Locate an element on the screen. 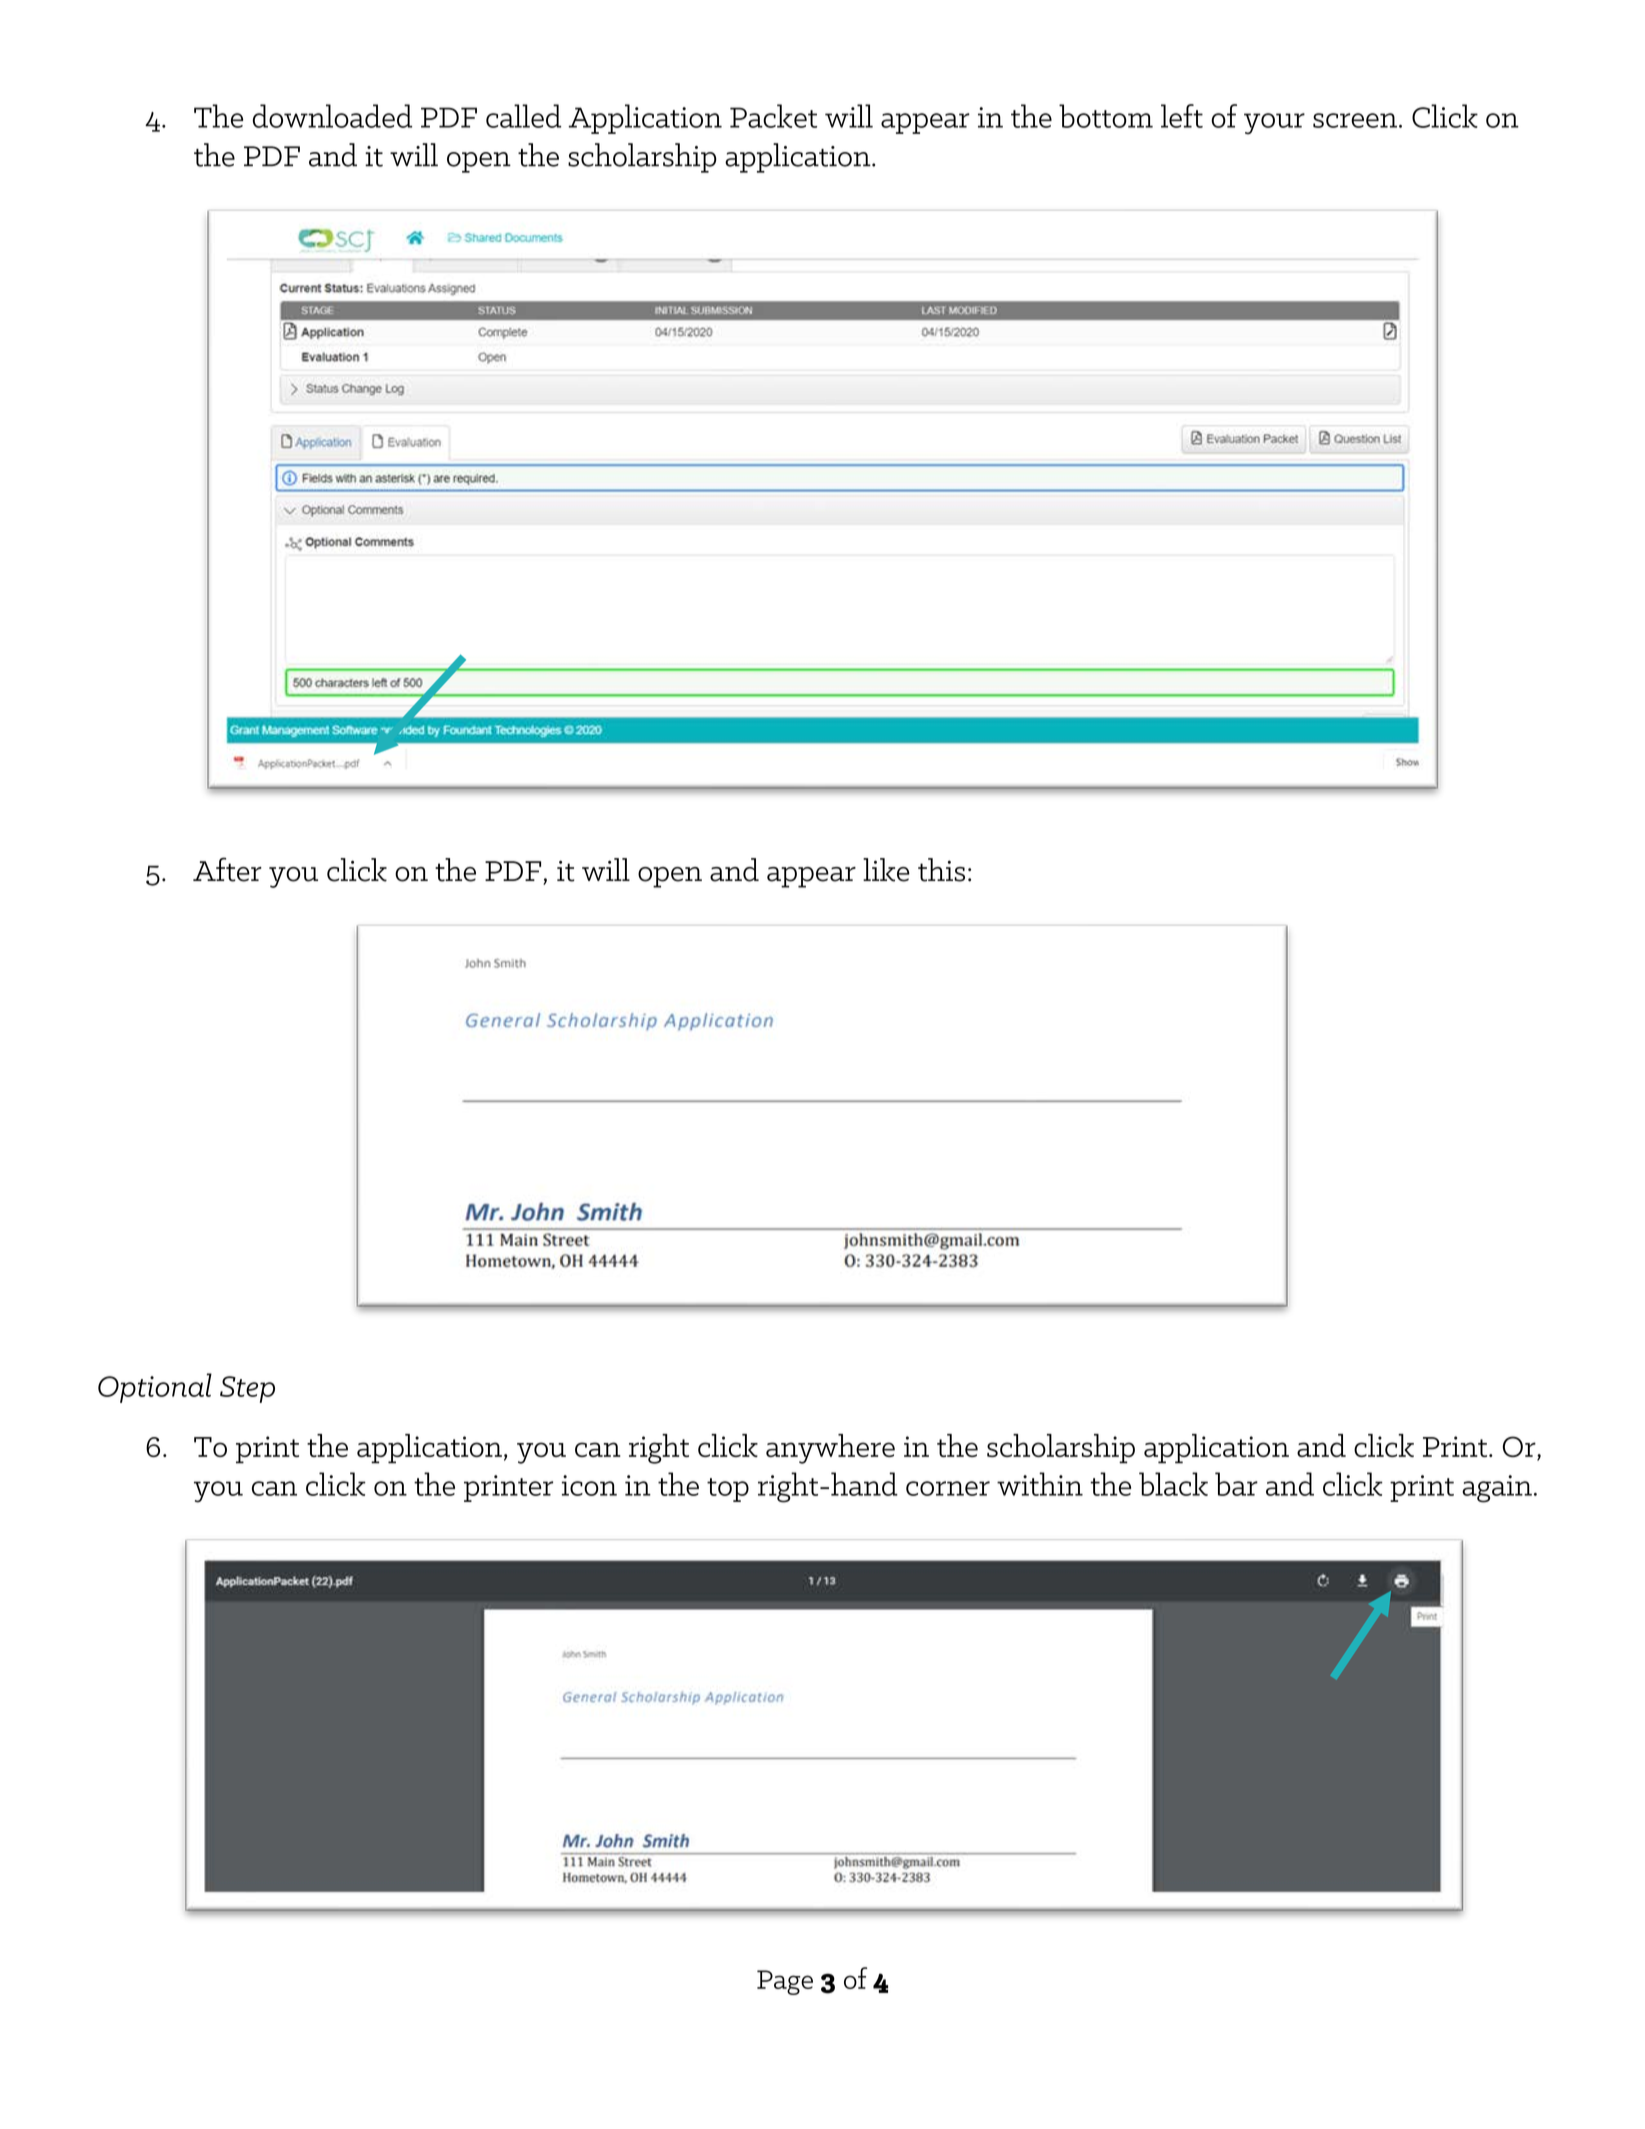 The image size is (1645, 2129). corner is located at coordinates (948, 1488).
